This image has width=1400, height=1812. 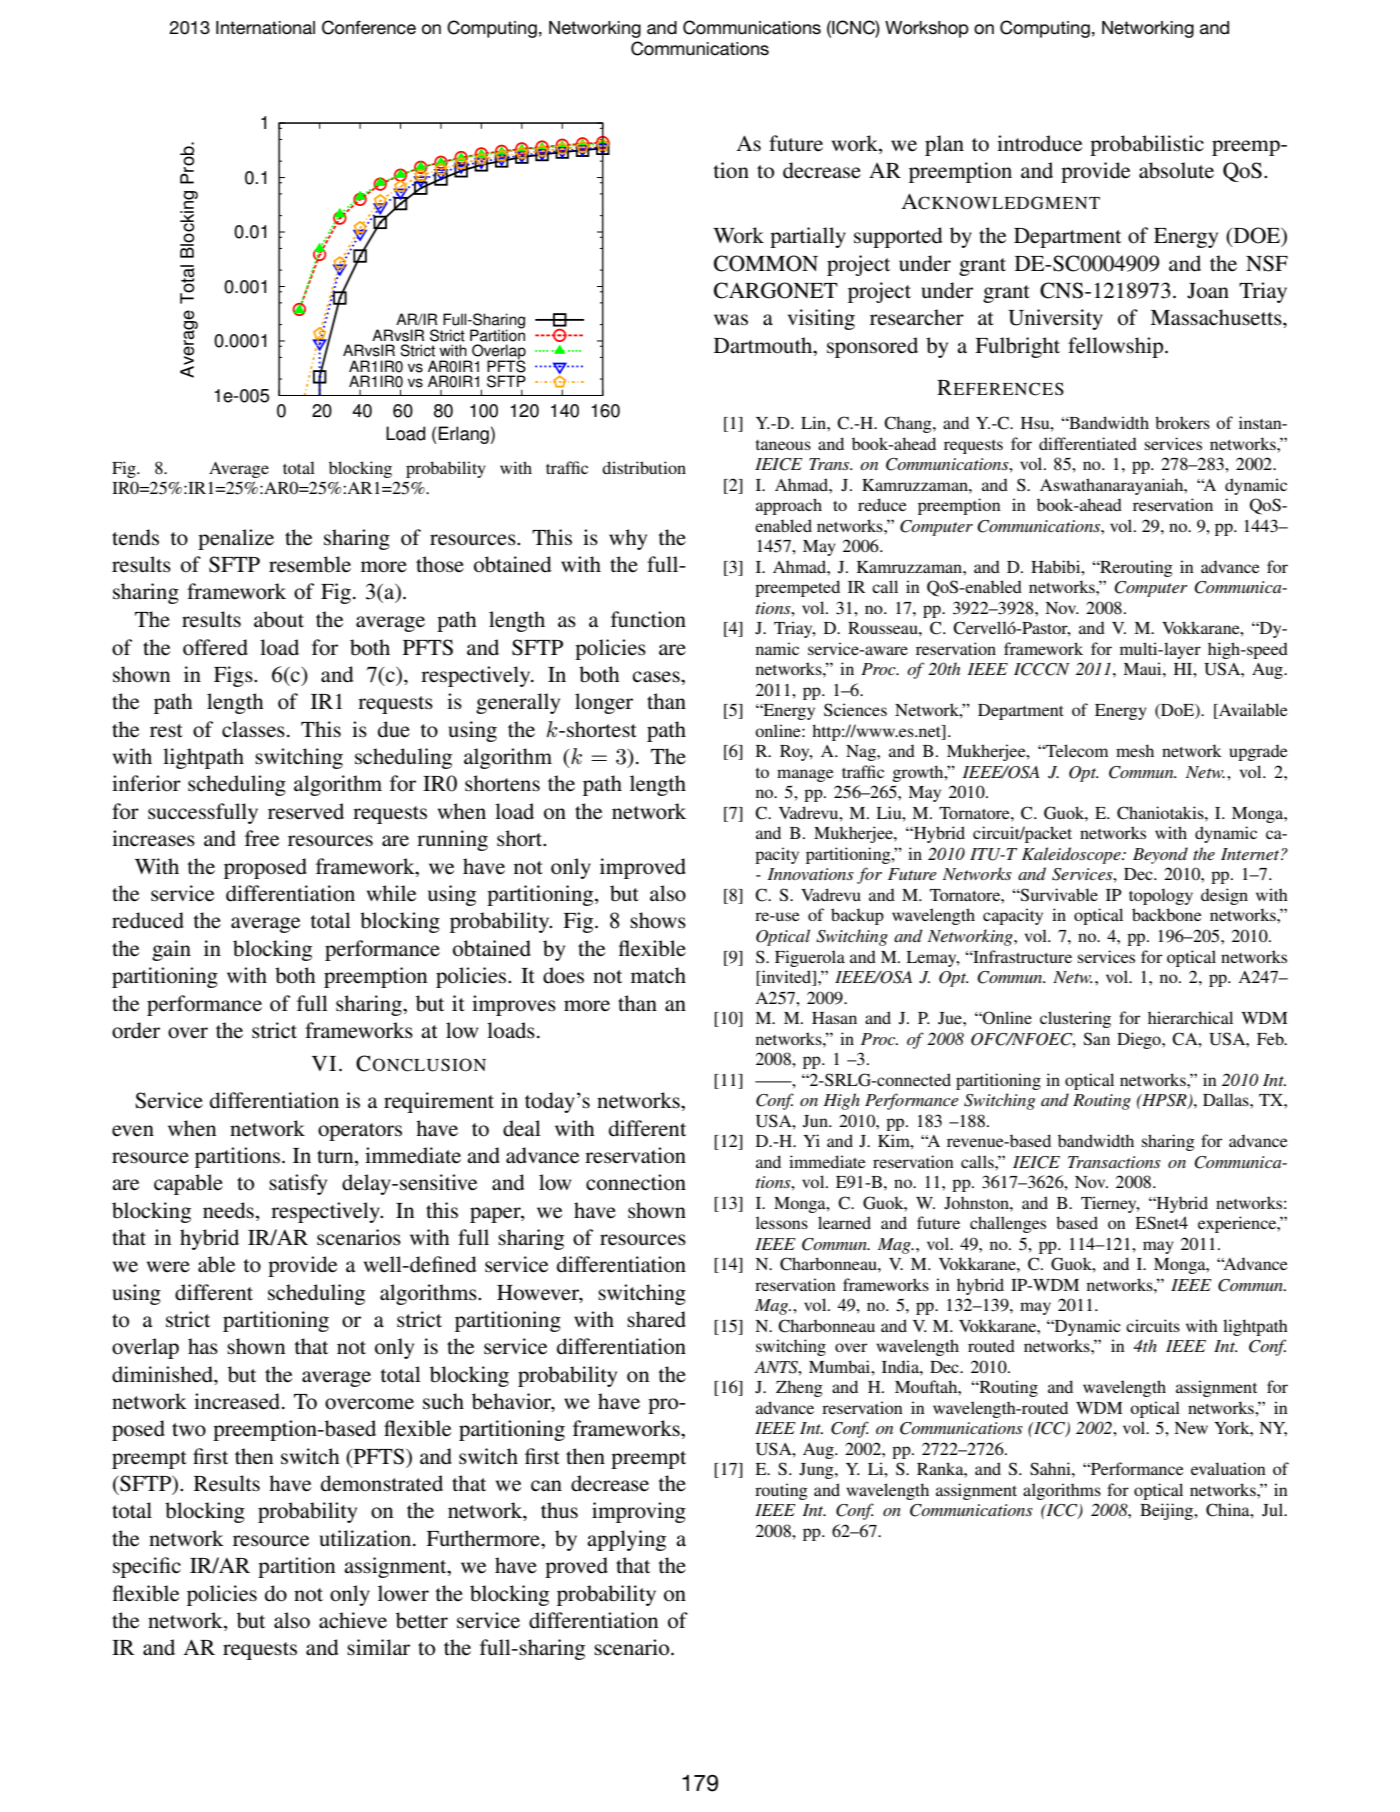 I want to click on penalize, so click(x=236, y=539).
